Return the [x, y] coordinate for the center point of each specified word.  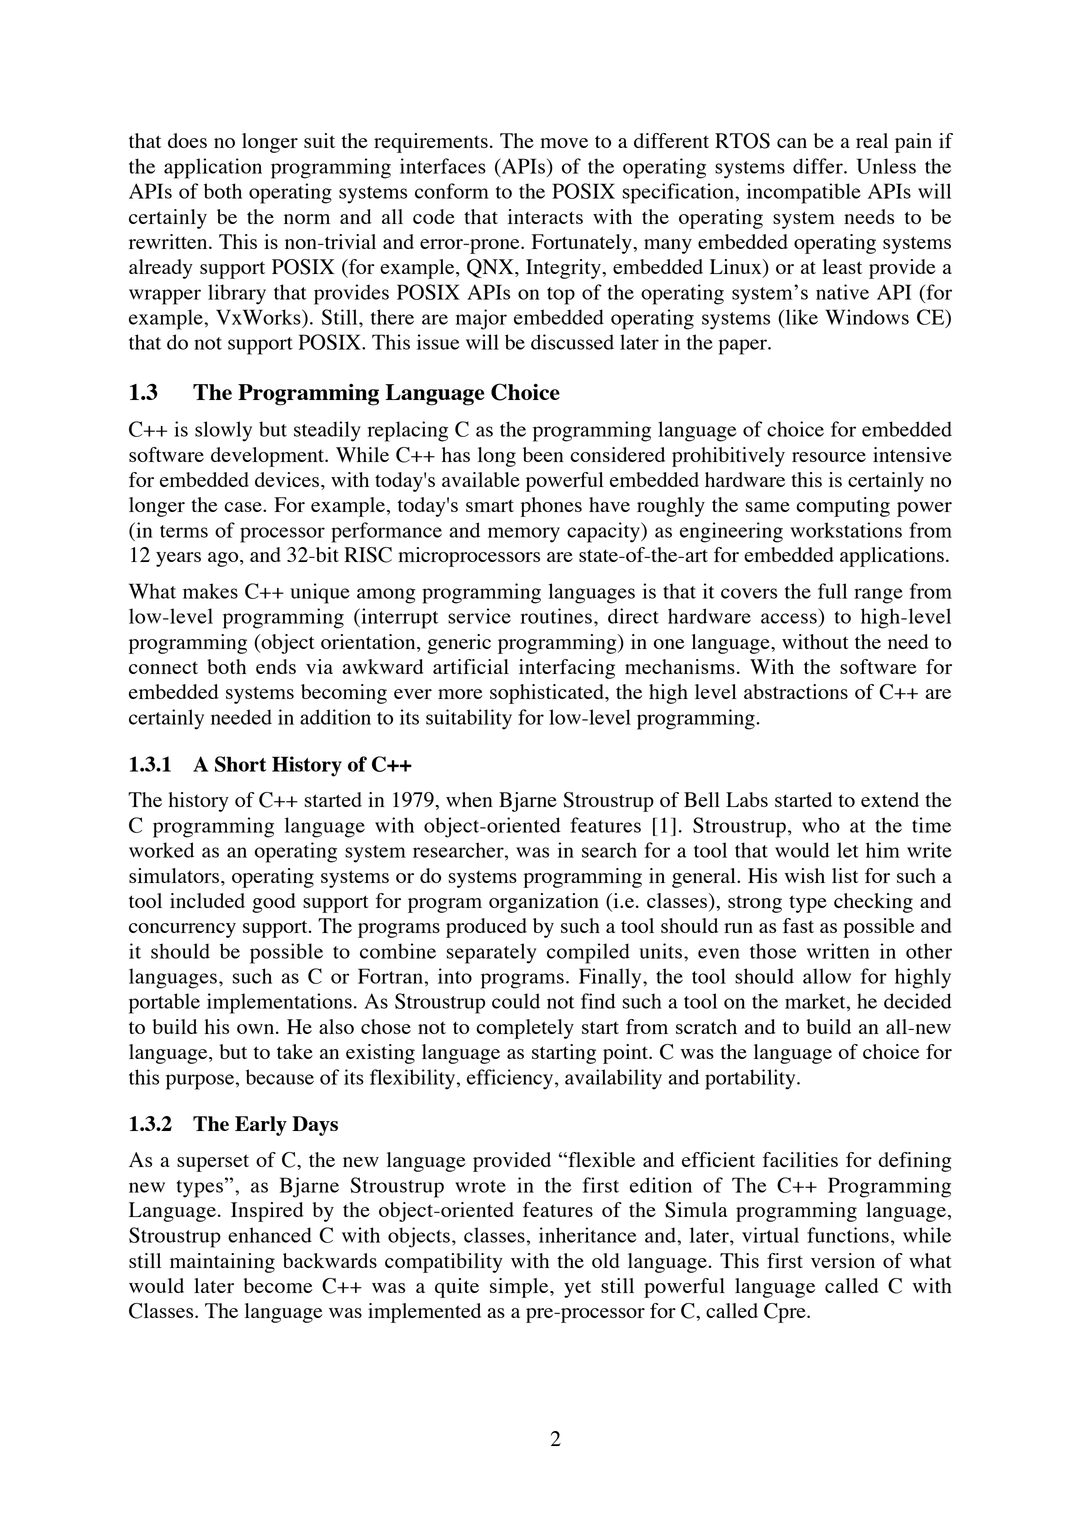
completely [525, 1029]
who [821, 825]
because [280, 1077]
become [278, 1285]
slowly [223, 431]
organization [544, 903]
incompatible [804, 193]
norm [307, 219]
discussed [572, 342]
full [832, 591]
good [274, 903]
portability [751, 1079]
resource [829, 457]
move [564, 143]
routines [556, 616]
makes [210, 591]
